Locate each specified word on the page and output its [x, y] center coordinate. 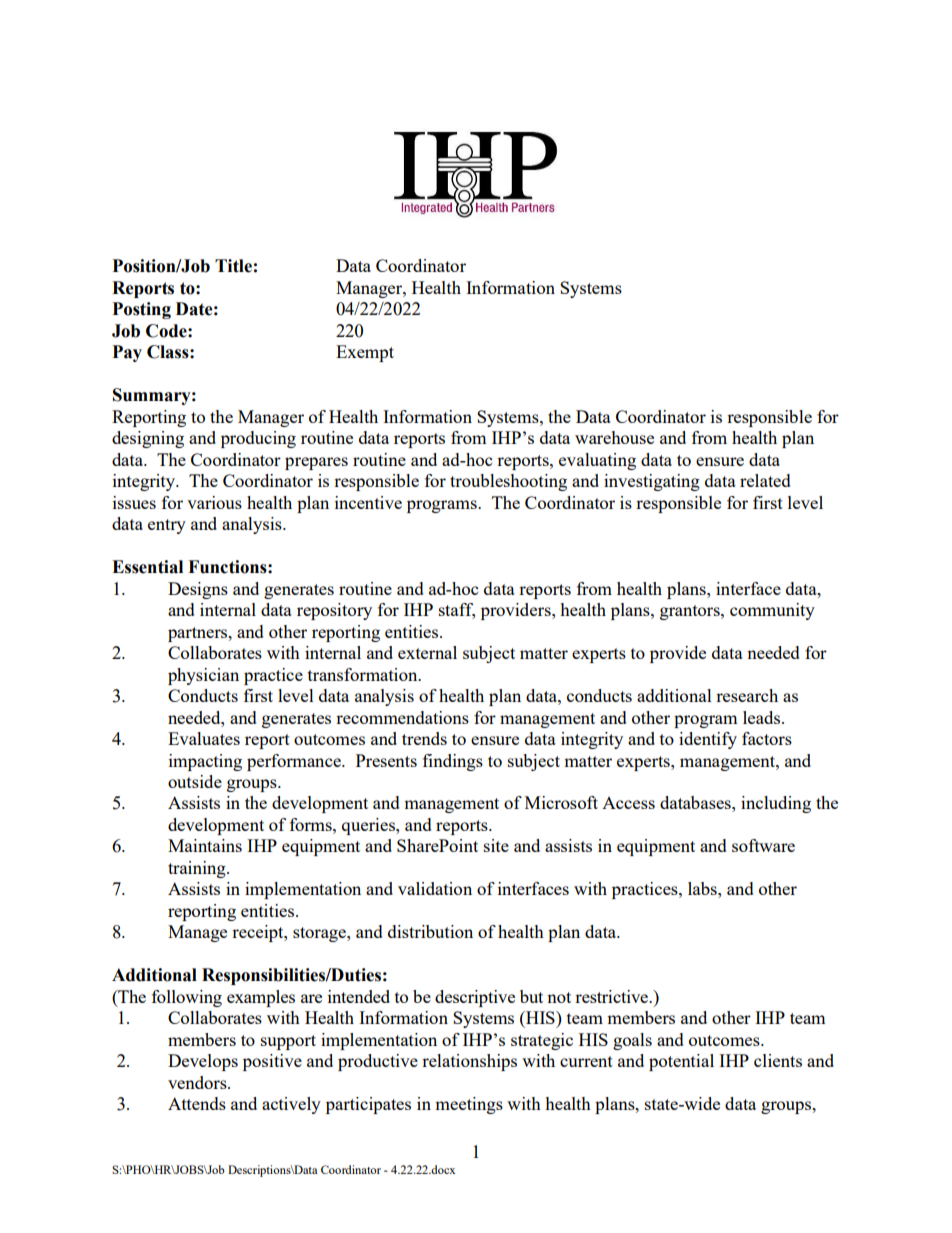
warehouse [614, 437]
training [198, 869]
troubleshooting [508, 482]
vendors [198, 1082]
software [763, 845]
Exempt [365, 353]
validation [435, 888]
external [427, 652]
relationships [469, 1062]
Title [233, 266]
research [747, 695]
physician [203, 676]
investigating [652, 482]
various [214, 502]
